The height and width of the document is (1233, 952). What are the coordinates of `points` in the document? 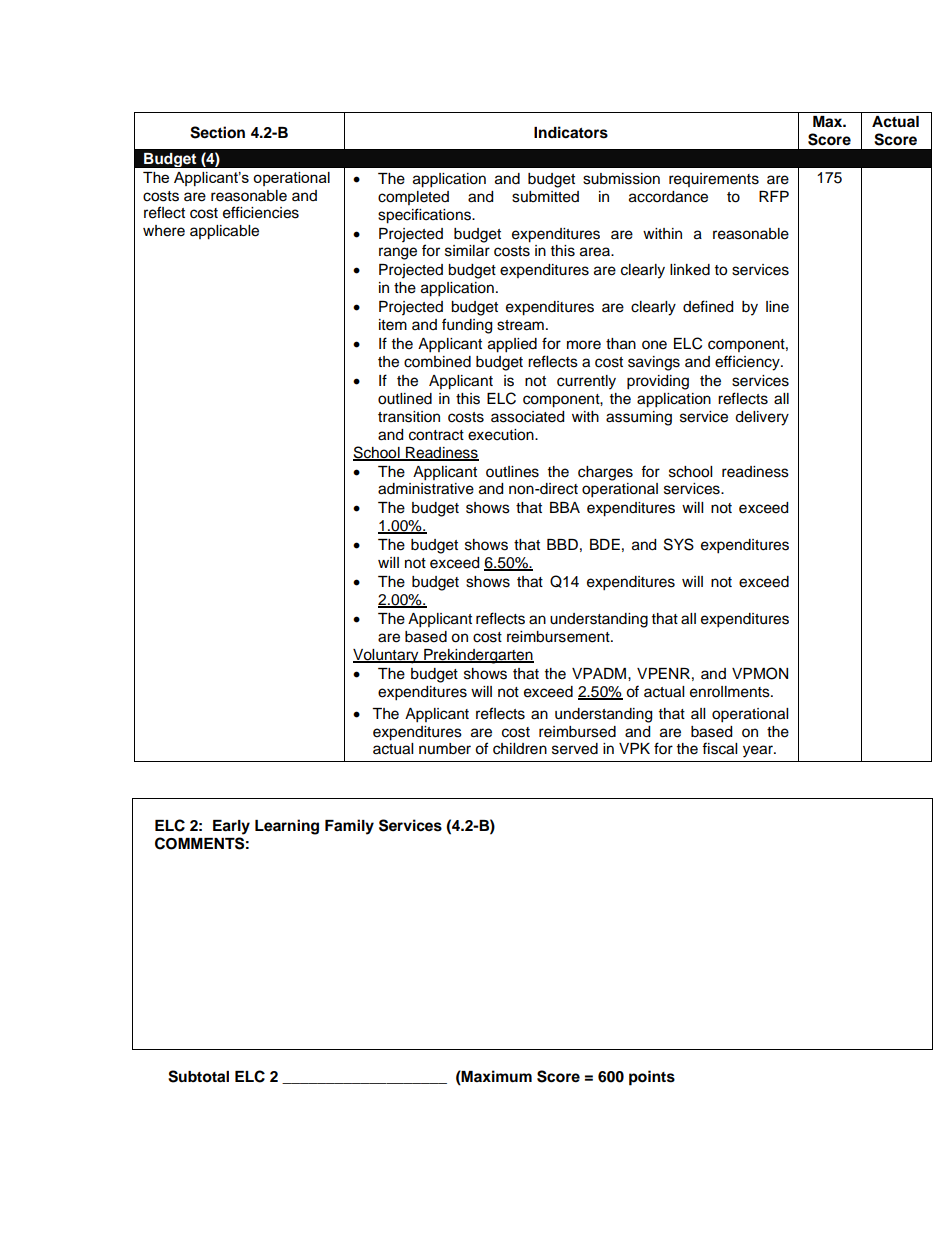 It's located at (652, 1078).
